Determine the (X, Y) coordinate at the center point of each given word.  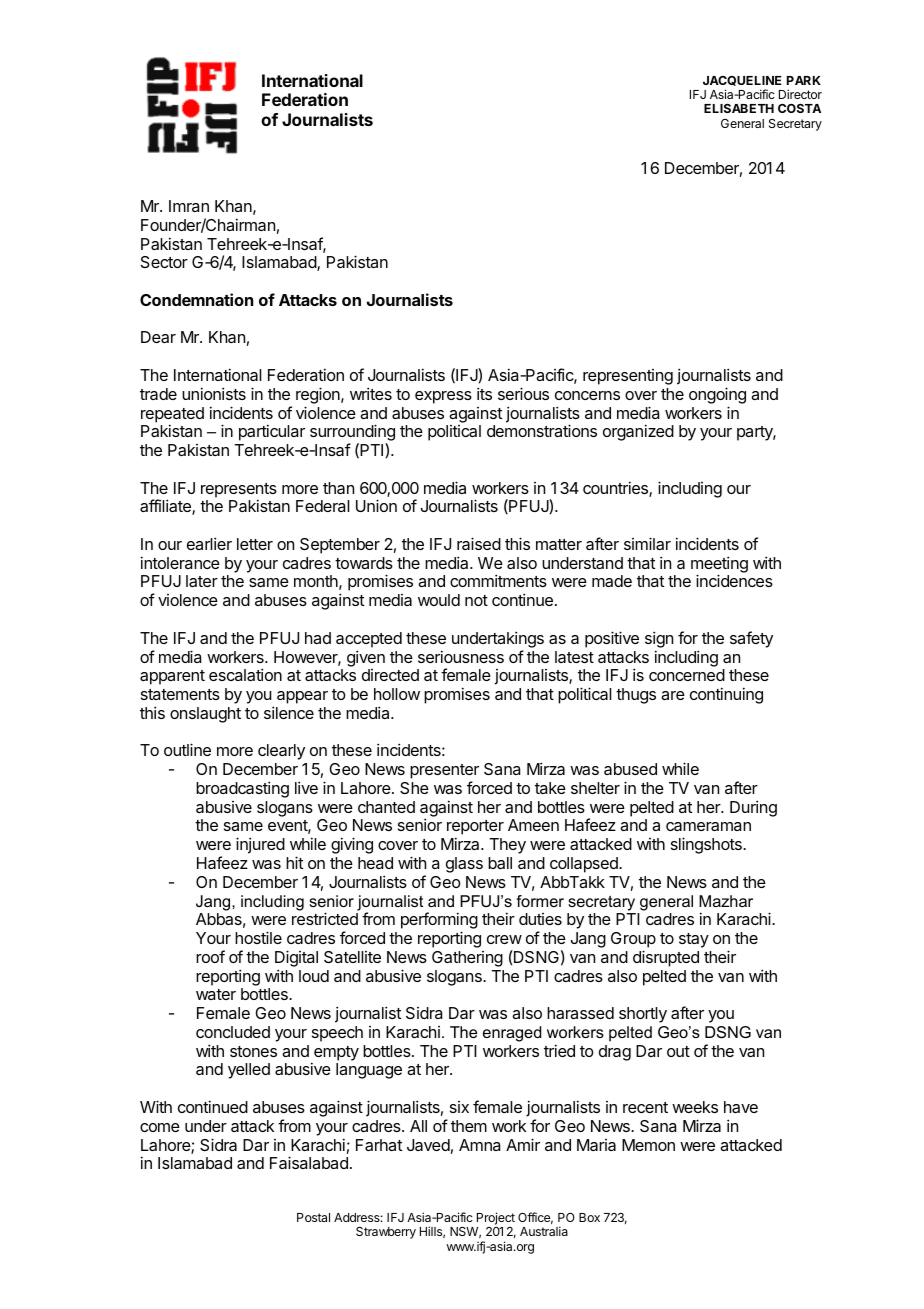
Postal (313, 1217)
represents (239, 491)
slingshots (707, 845)
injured (260, 845)
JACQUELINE (742, 81)
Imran (189, 206)
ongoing (717, 395)
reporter (475, 829)
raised (479, 543)
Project (496, 1220)
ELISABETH (739, 108)
